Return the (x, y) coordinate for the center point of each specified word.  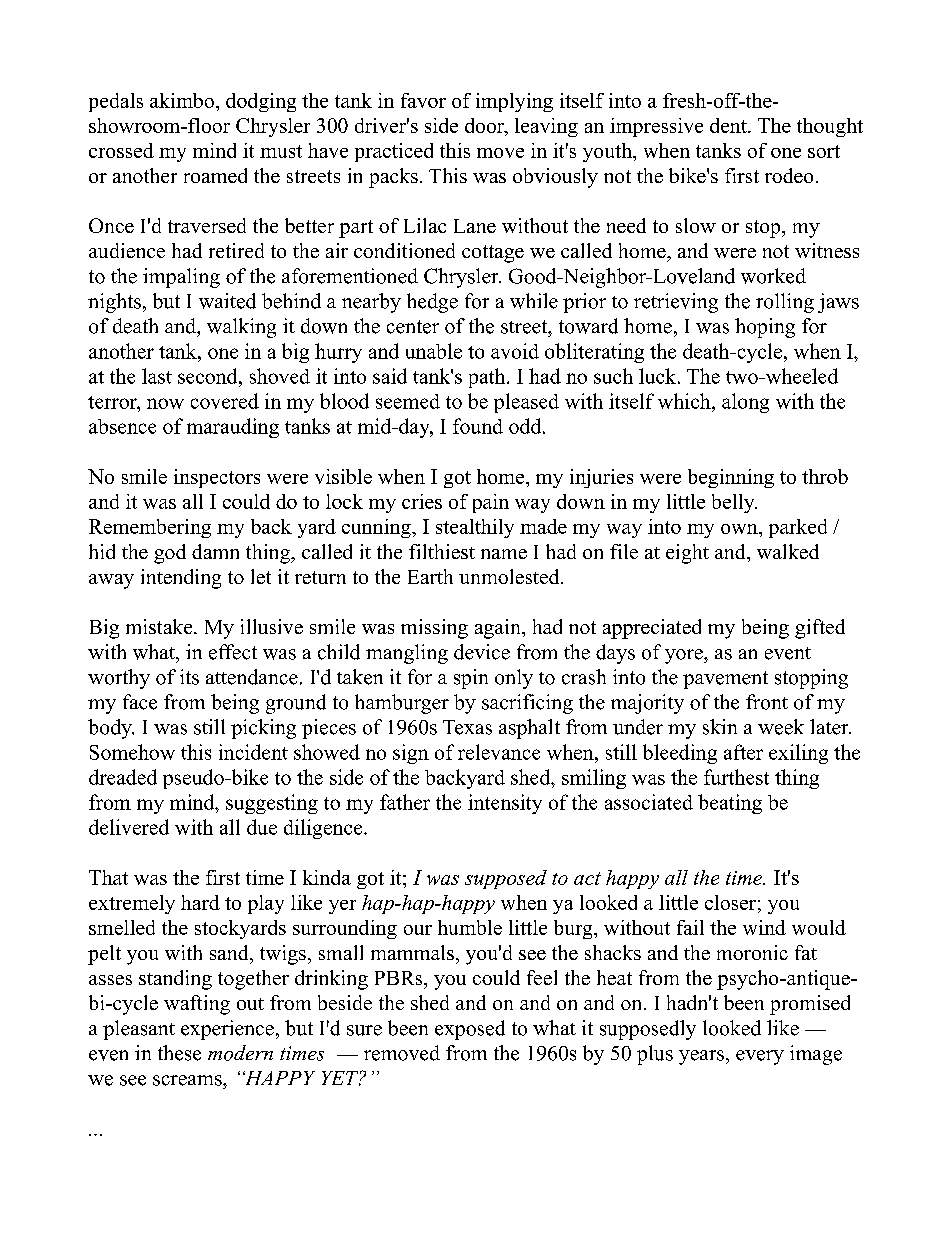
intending (181, 579)
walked (788, 551)
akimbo (182, 100)
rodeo (789, 175)
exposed (470, 1030)
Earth (430, 576)
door (486, 127)
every (760, 1057)
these (179, 1053)
